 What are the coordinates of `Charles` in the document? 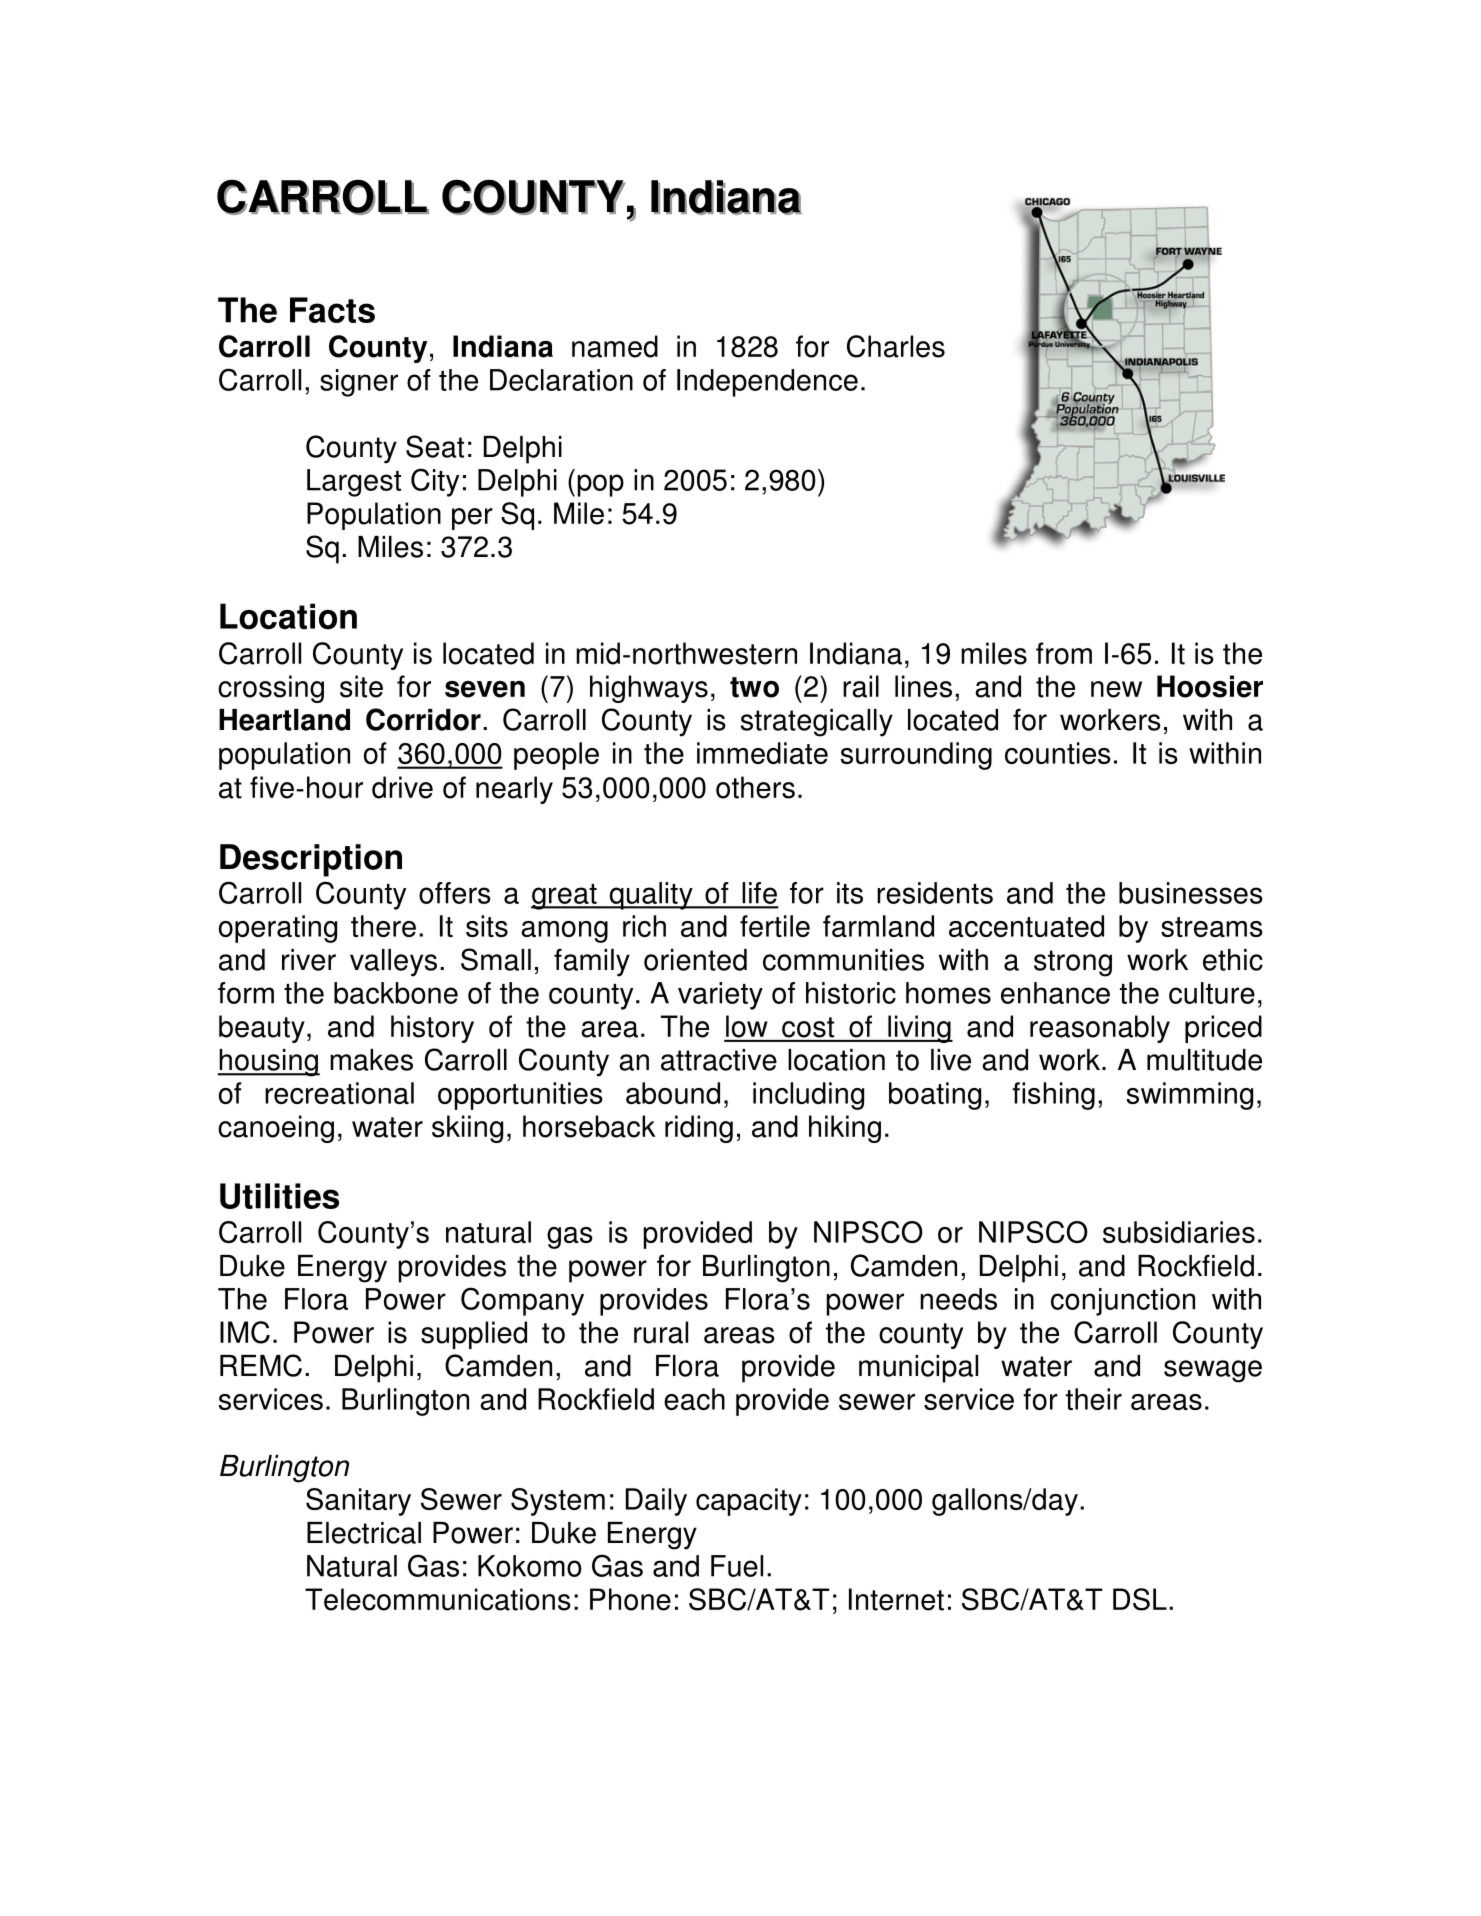 It's located at (896, 346).
